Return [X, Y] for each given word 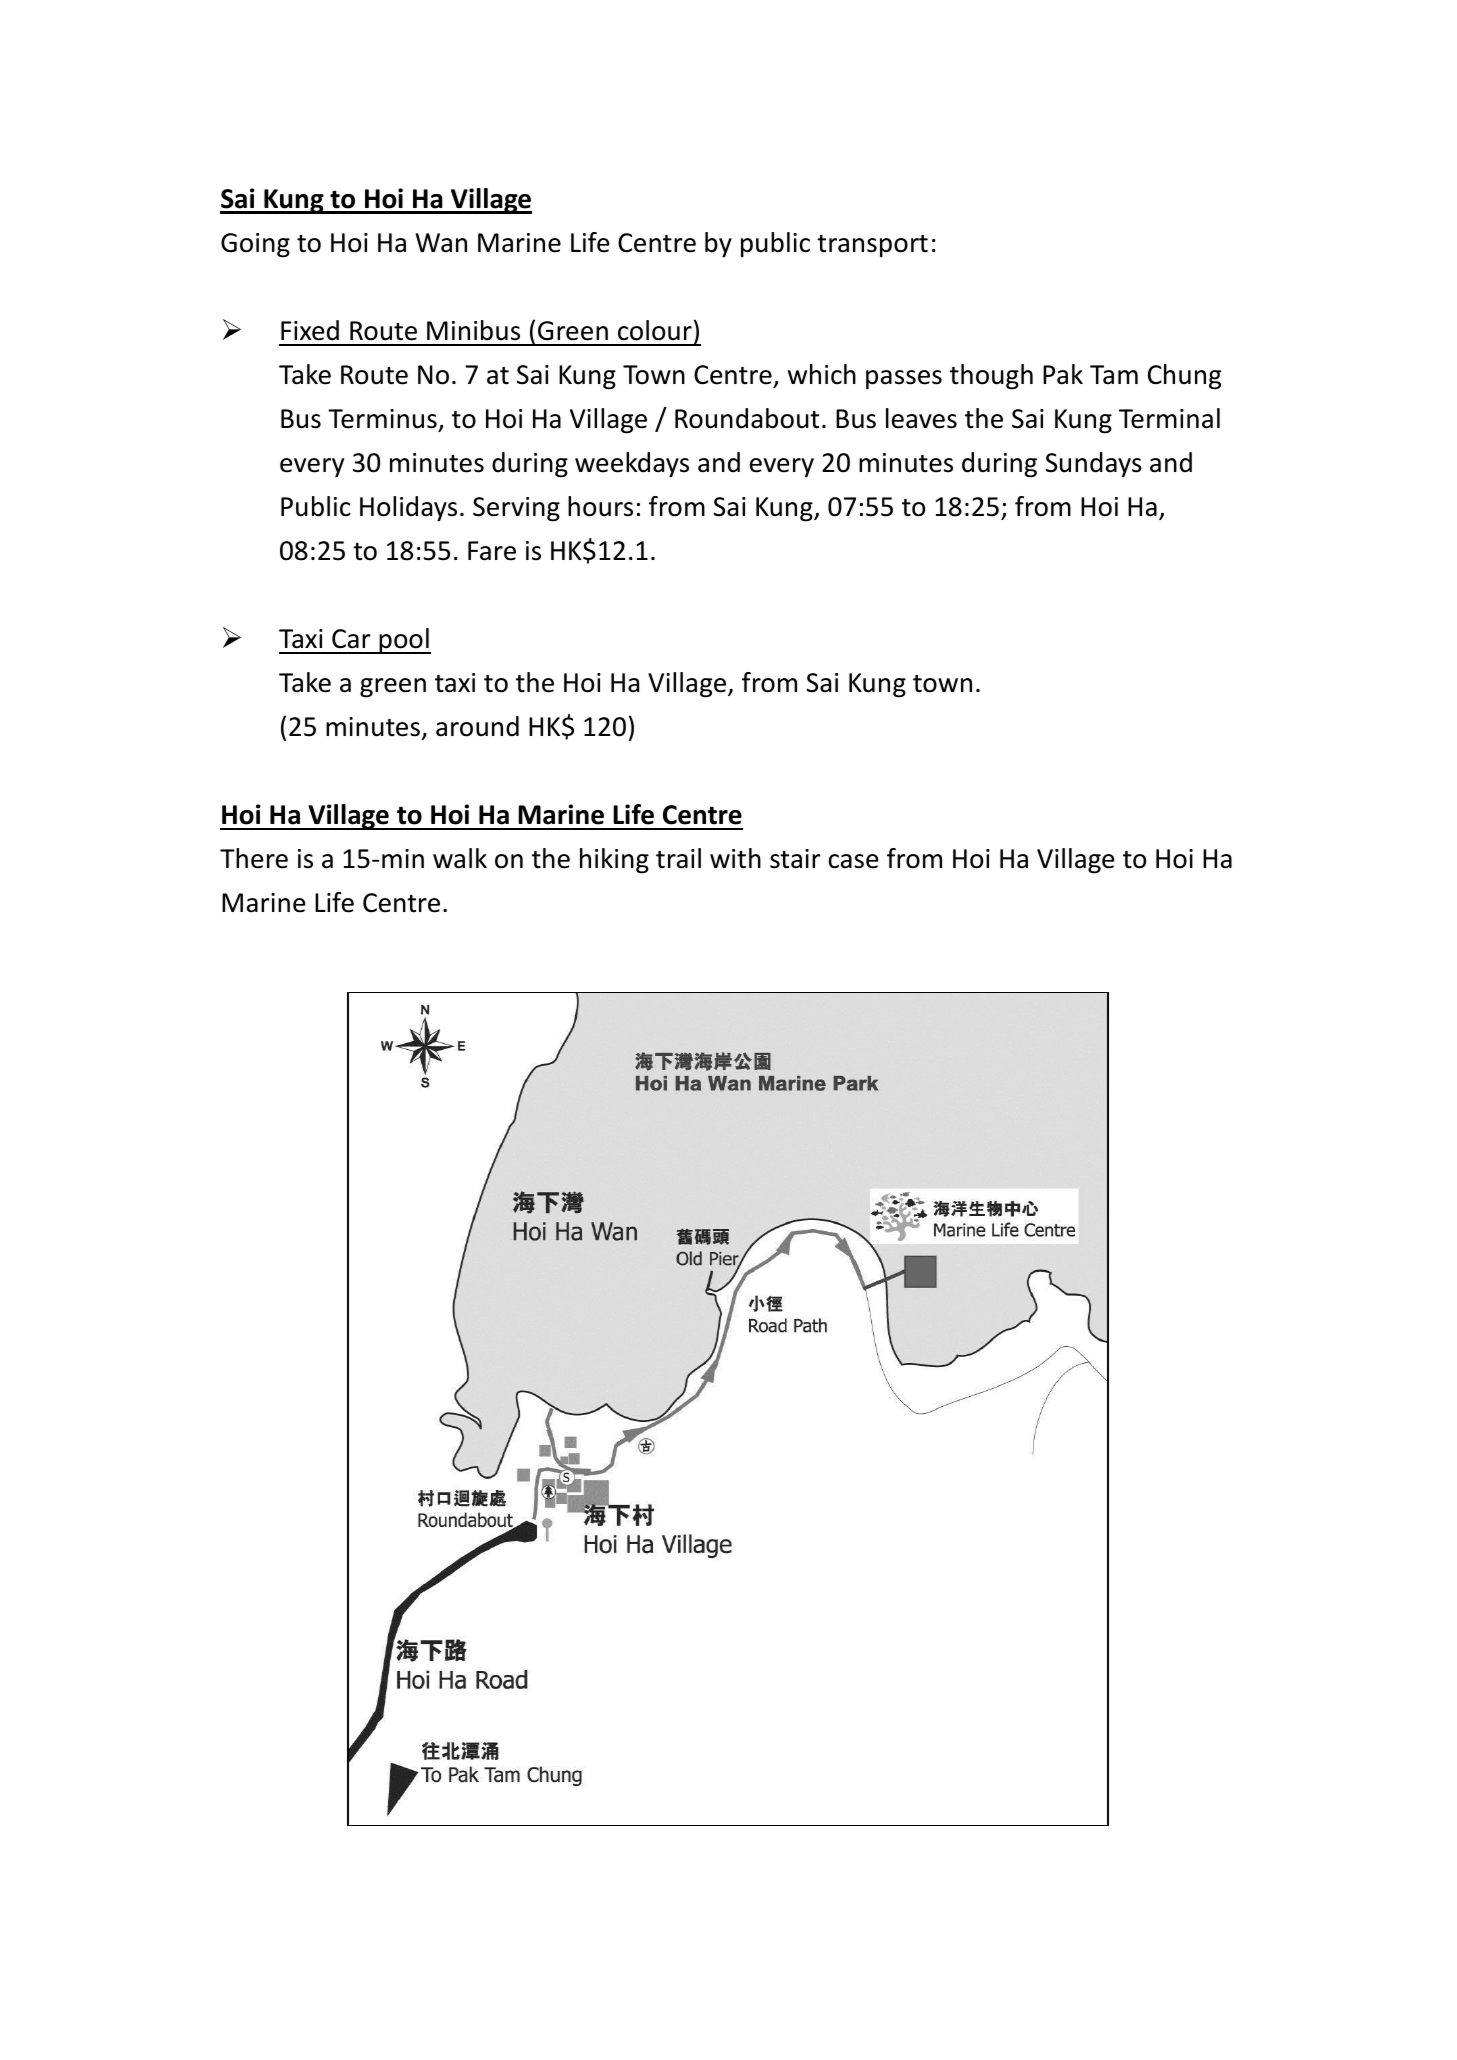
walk [460, 858]
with [735, 858]
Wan [441, 243]
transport [872, 246]
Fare [492, 551]
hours [600, 506]
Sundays [1093, 464]
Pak [1063, 374]
